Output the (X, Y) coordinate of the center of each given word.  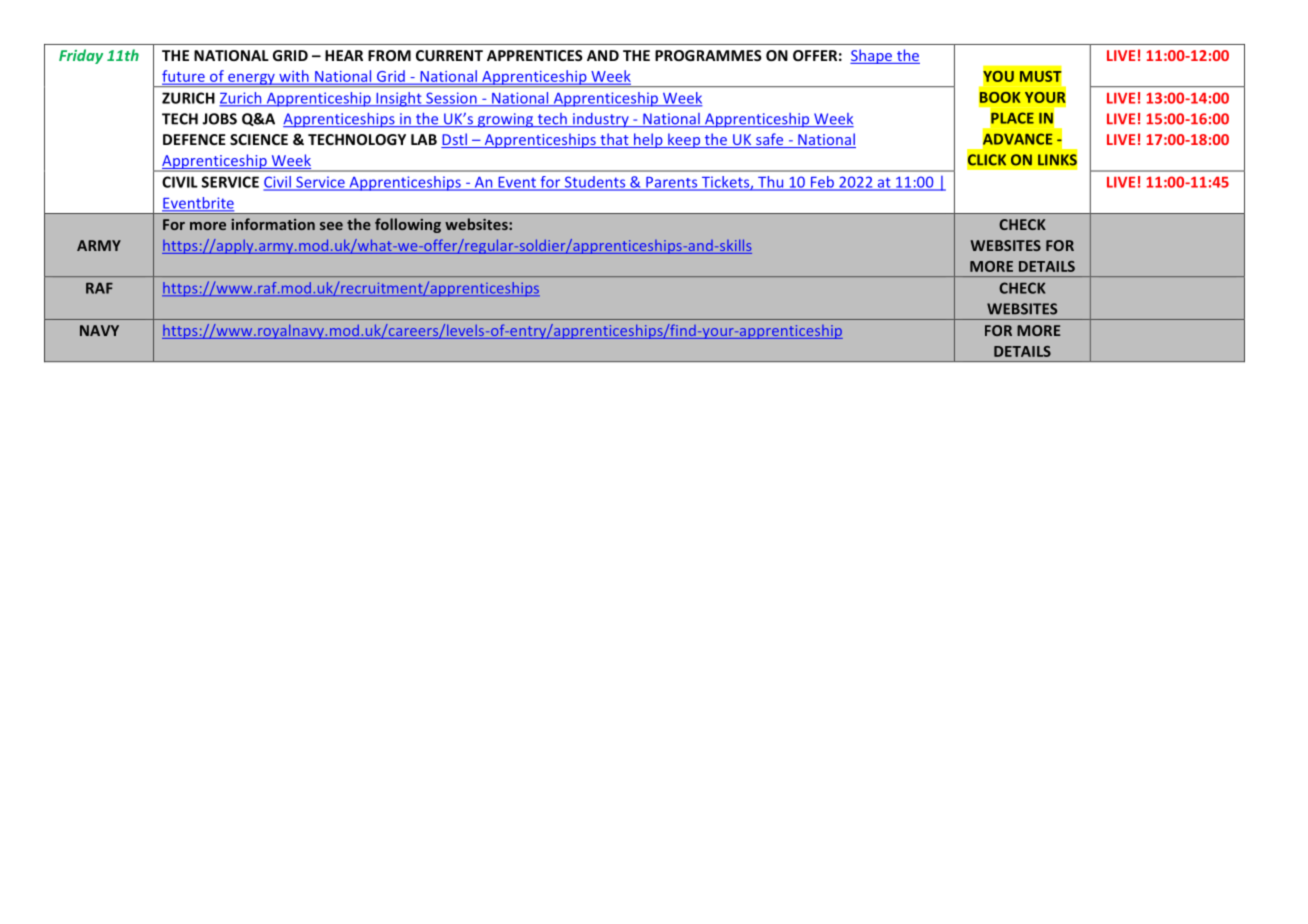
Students (595, 183)
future (184, 77)
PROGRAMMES (708, 55)
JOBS (219, 119)
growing (505, 120)
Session (451, 99)
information (273, 224)
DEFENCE (194, 139)
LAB (424, 139)
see (331, 226)
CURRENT (449, 55)
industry (601, 120)
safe (770, 140)
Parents (672, 183)
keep (684, 140)
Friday (81, 56)
